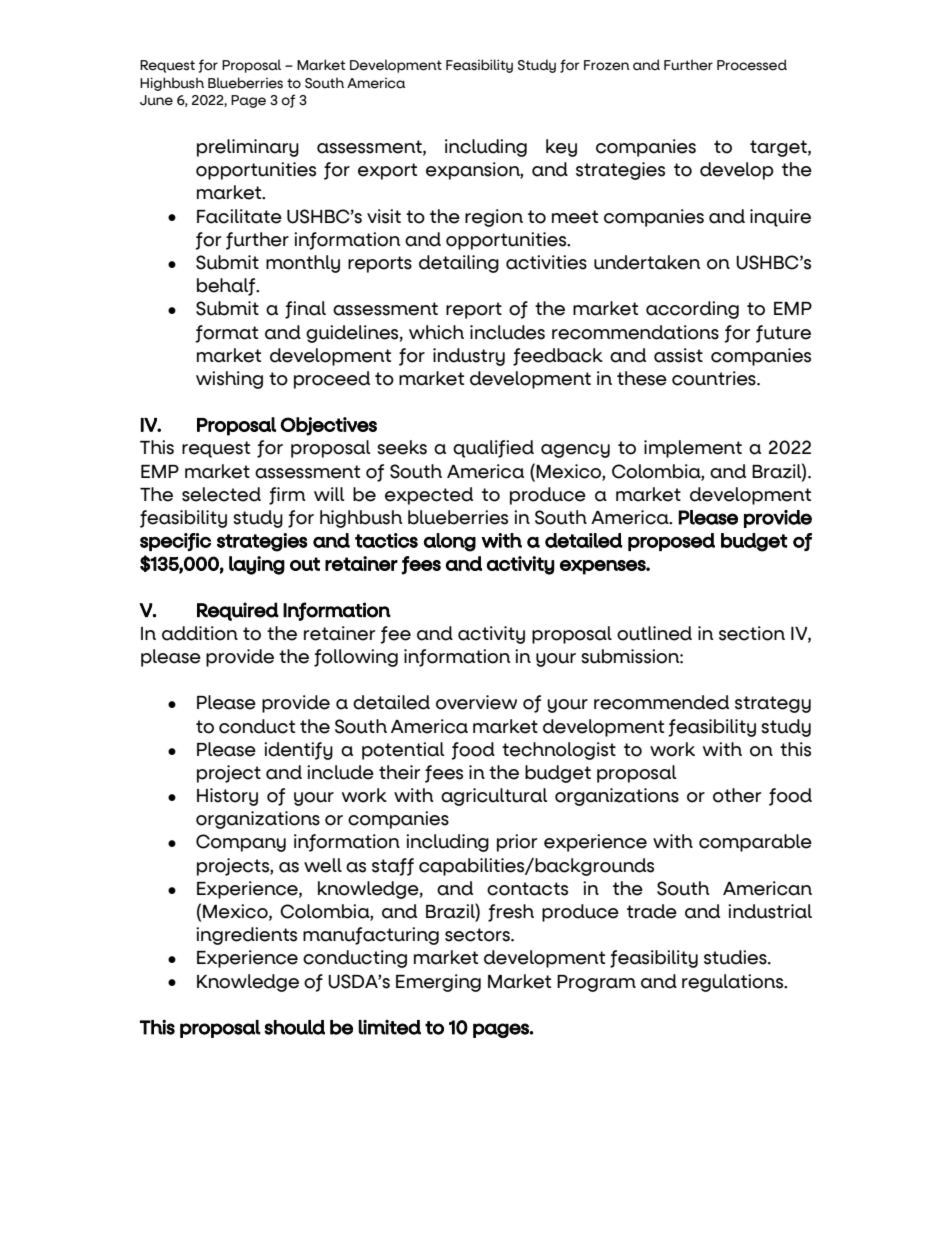 This page has height=1233, width=952. What do you see at coordinates (734, 983) in the page?
I see `regulations` at bounding box center [734, 983].
